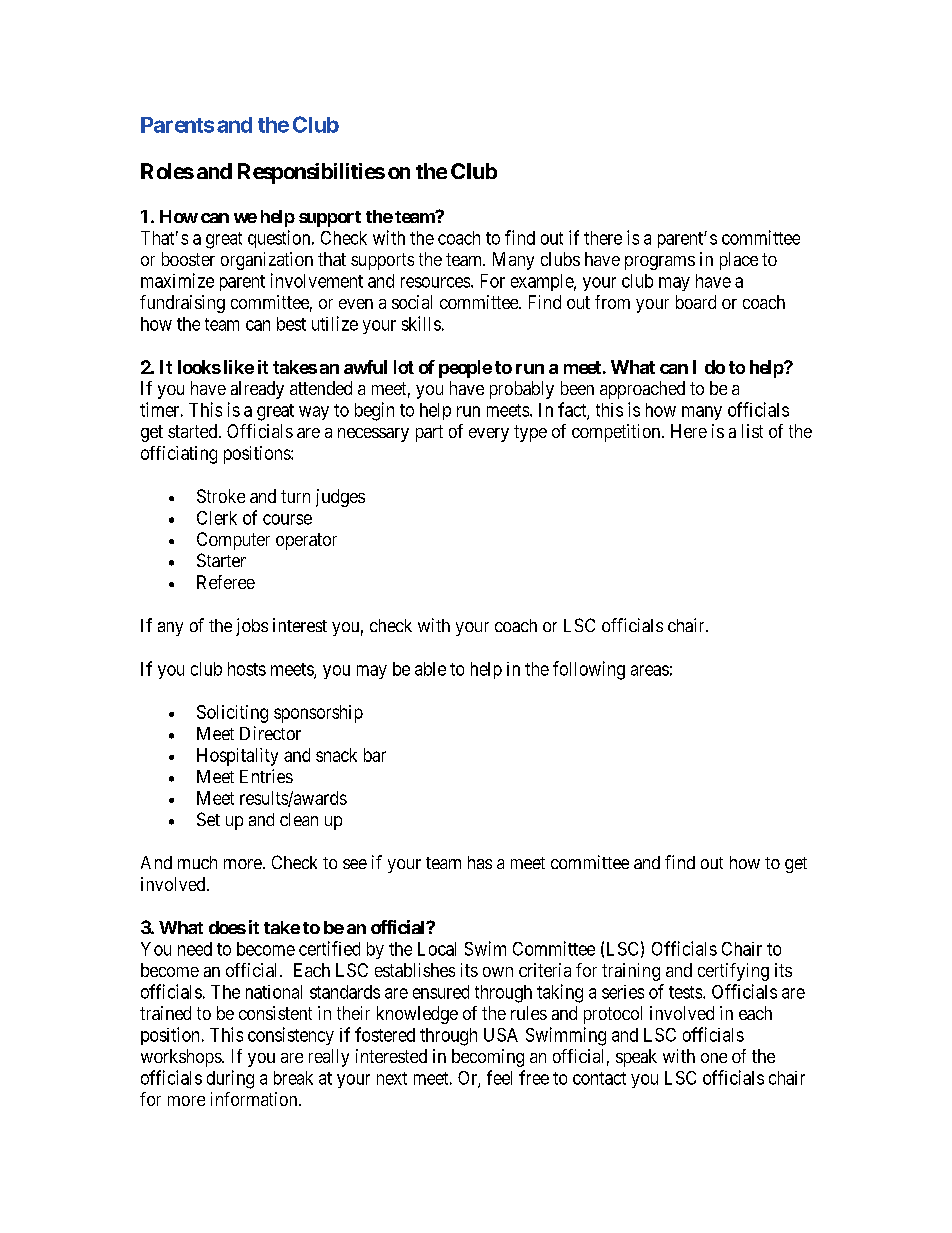 This screenshot has width=952, height=1233. I want to click on programs, so click(660, 263).
